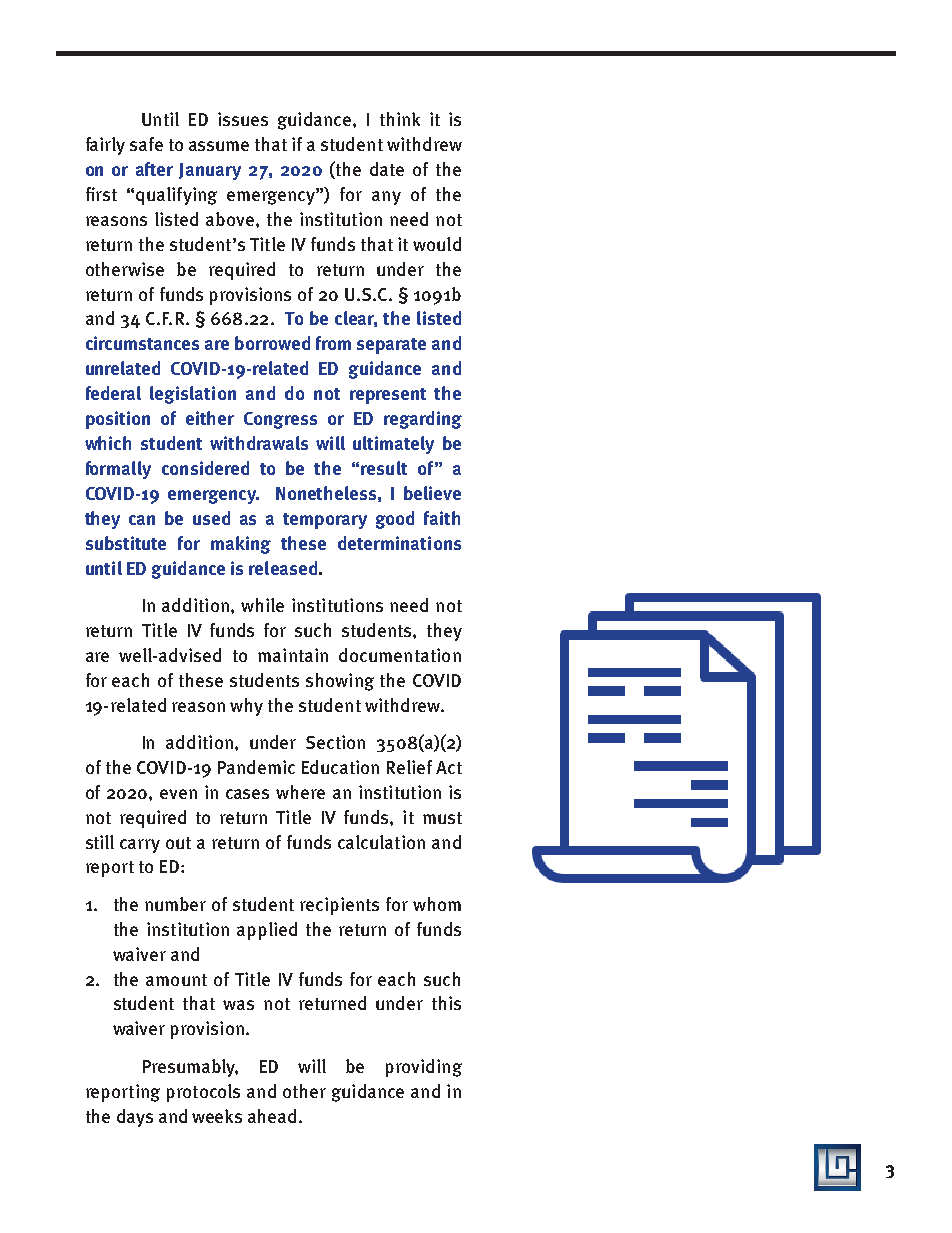 The image size is (952, 1233). What do you see at coordinates (135, 1118) in the screenshot?
I see `days` at bounding box center [135, 1118].
